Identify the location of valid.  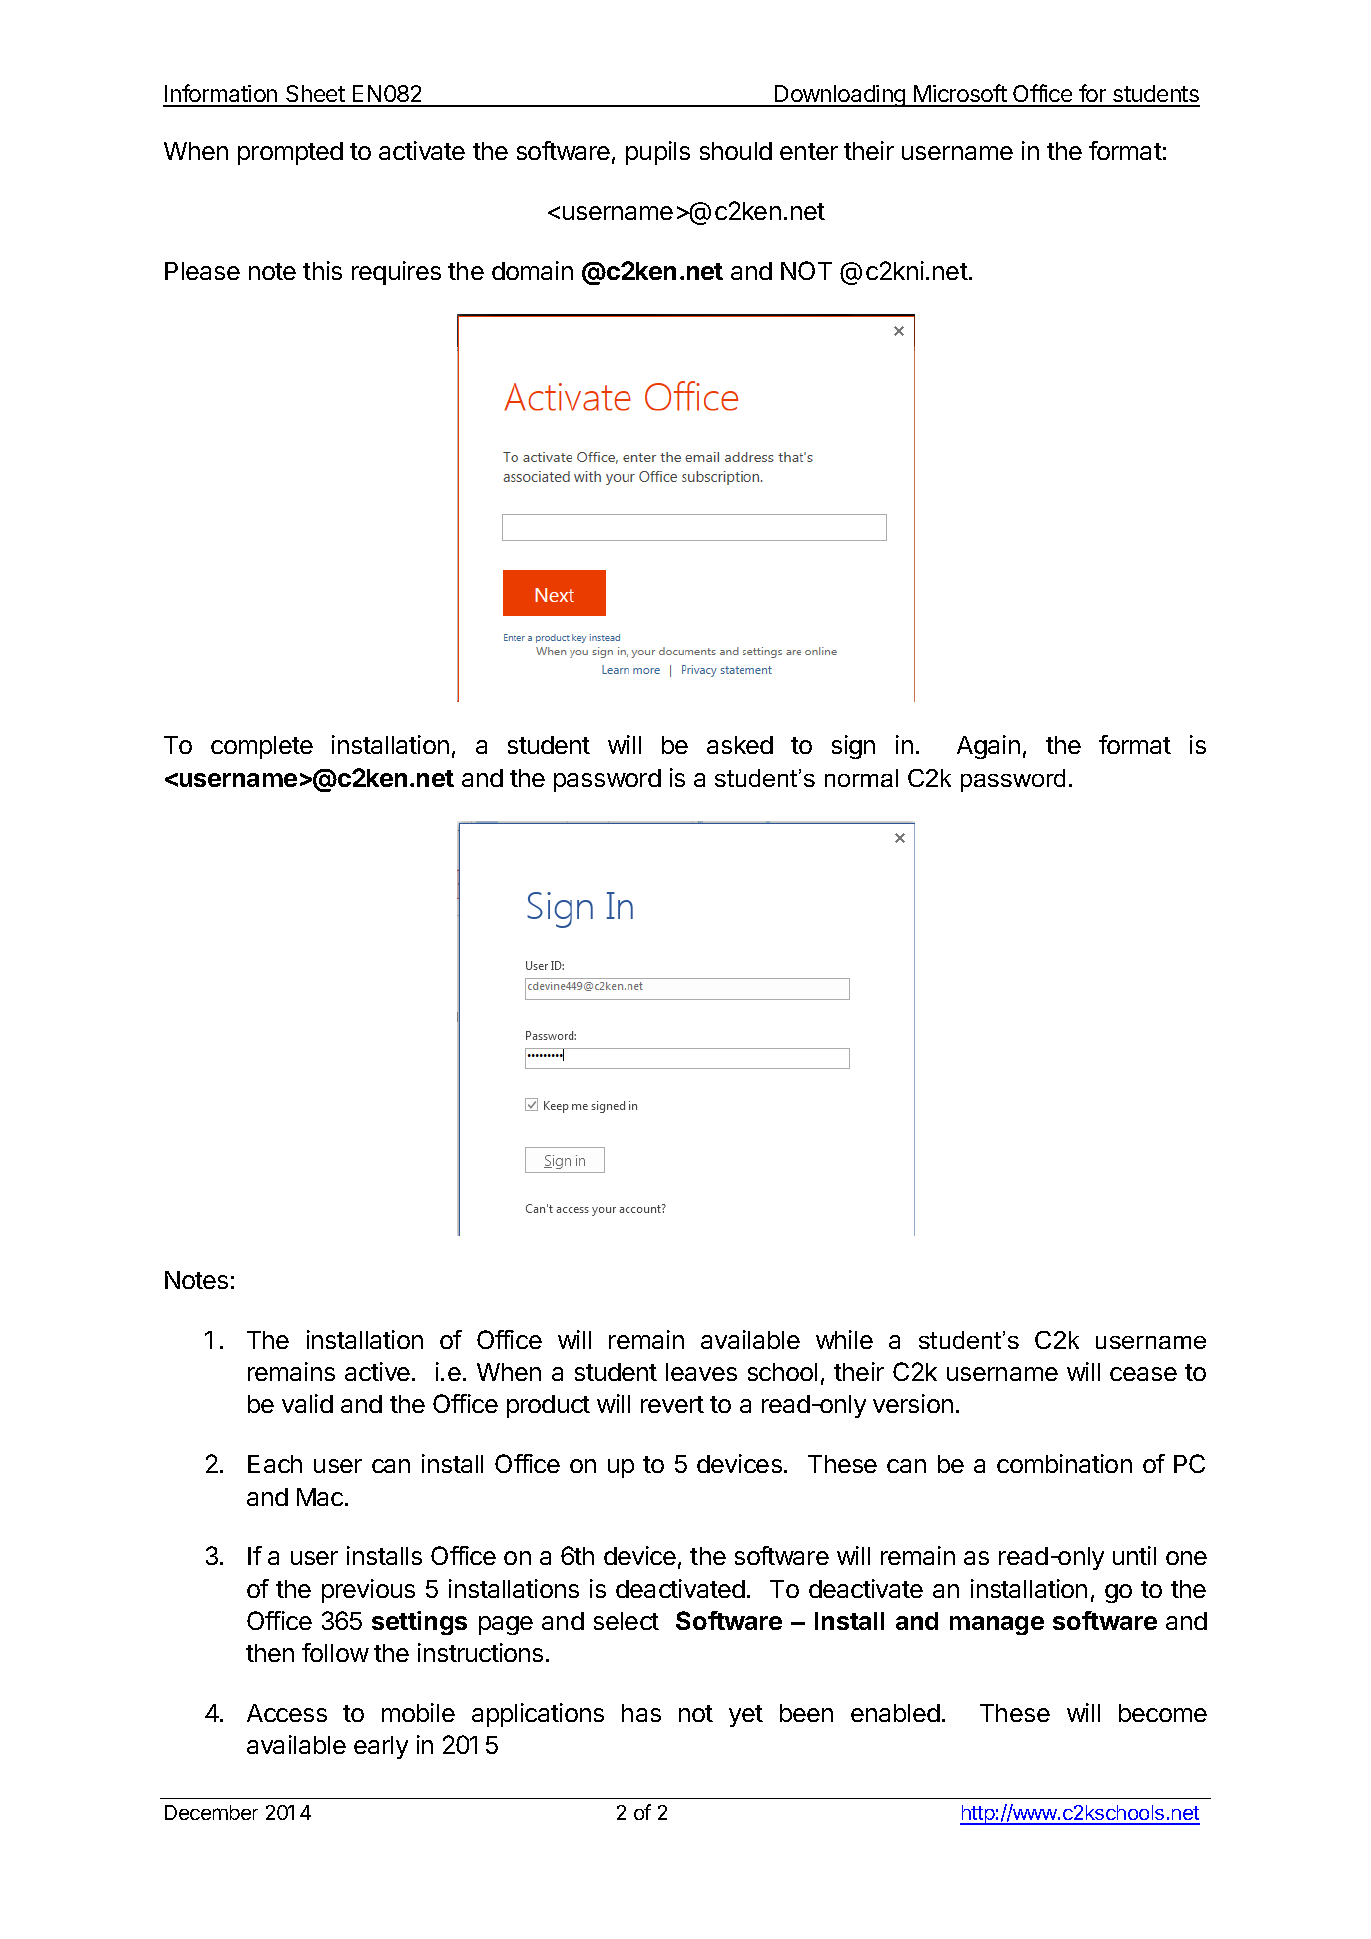
(307, 1403).
